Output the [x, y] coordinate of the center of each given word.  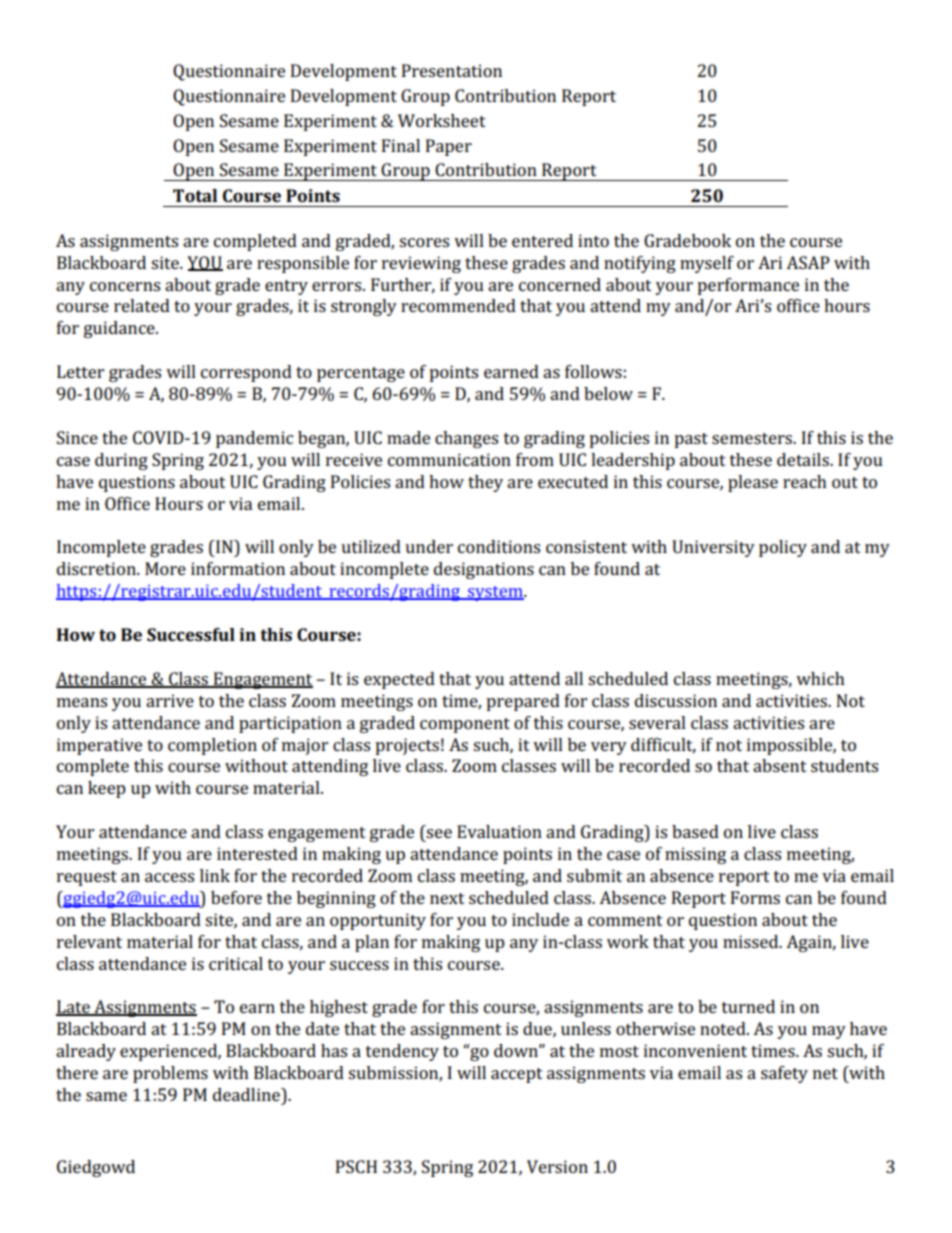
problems [170, 1074]
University [713, 548]
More [165, 568]
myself [707, 264]
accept [517, 1075]
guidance [120, 329]
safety [784, 1074]
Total [195, 195]
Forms [755, 897]
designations [484, 570]
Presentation [452, 70]
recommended [458, 305]
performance [748, 286]
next [447, 898]
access [169, 877]
